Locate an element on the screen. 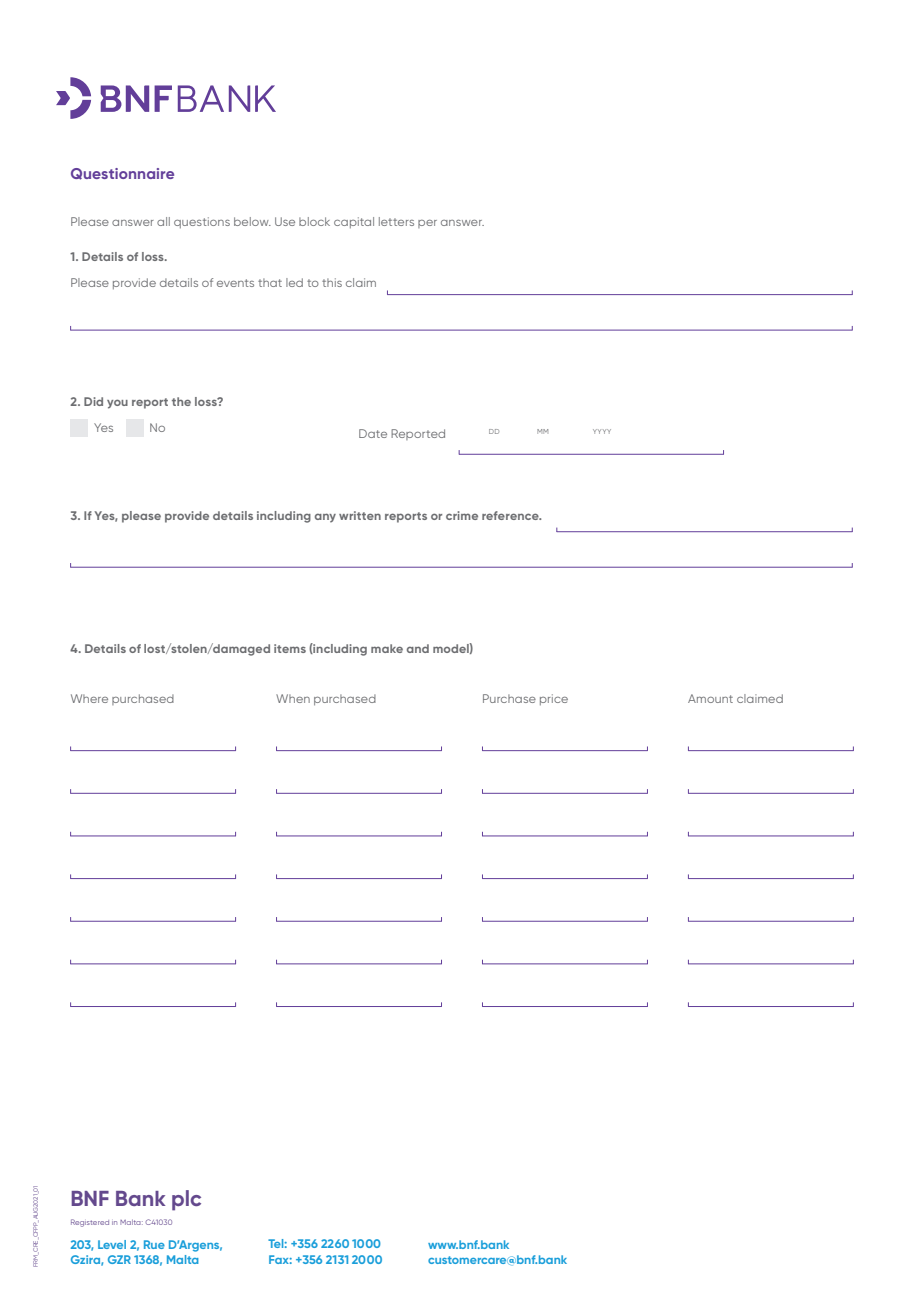  Level is located at coordinates (112, 1244).
